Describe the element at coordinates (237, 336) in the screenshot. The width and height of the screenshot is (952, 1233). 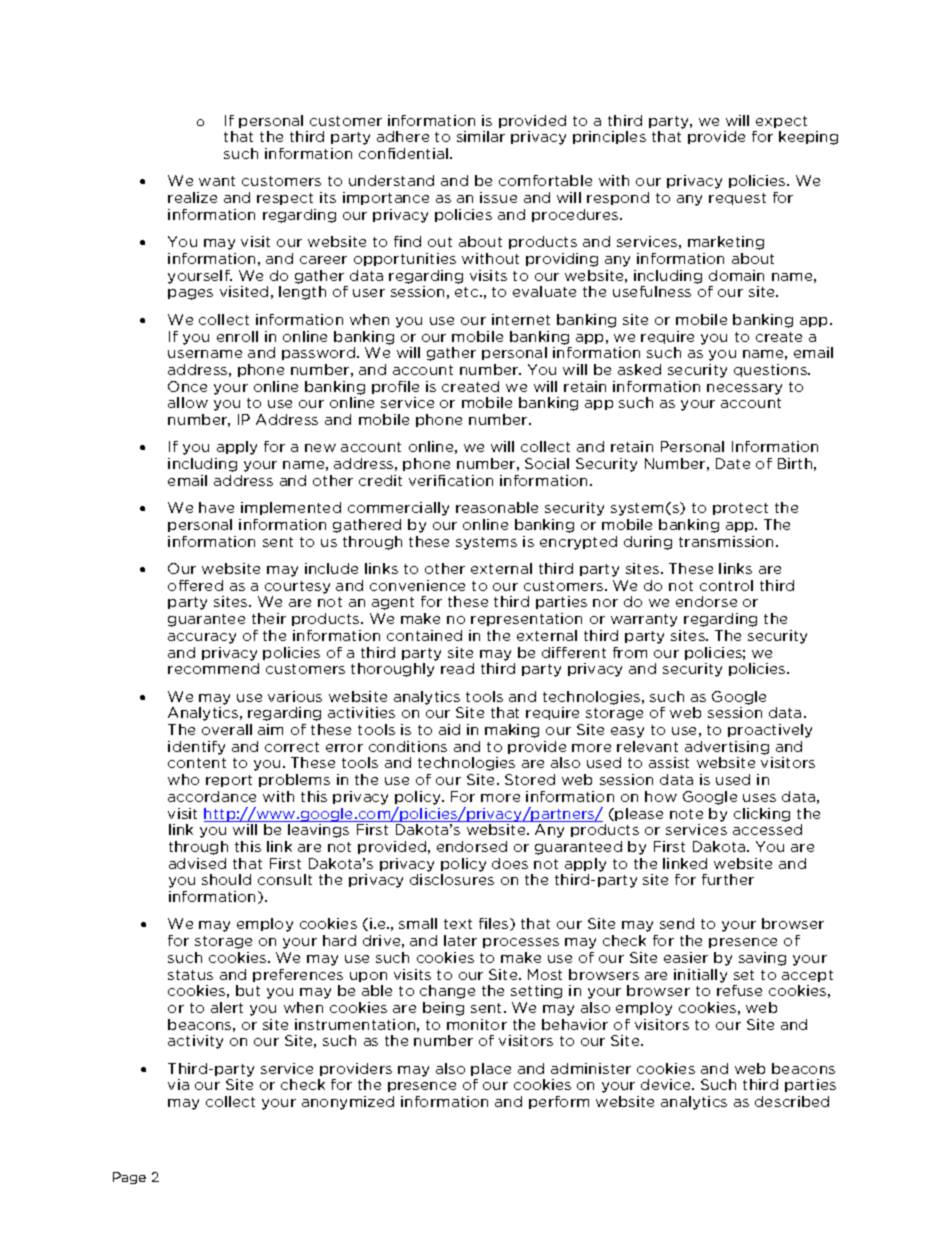
I see `enroll` at that location.
